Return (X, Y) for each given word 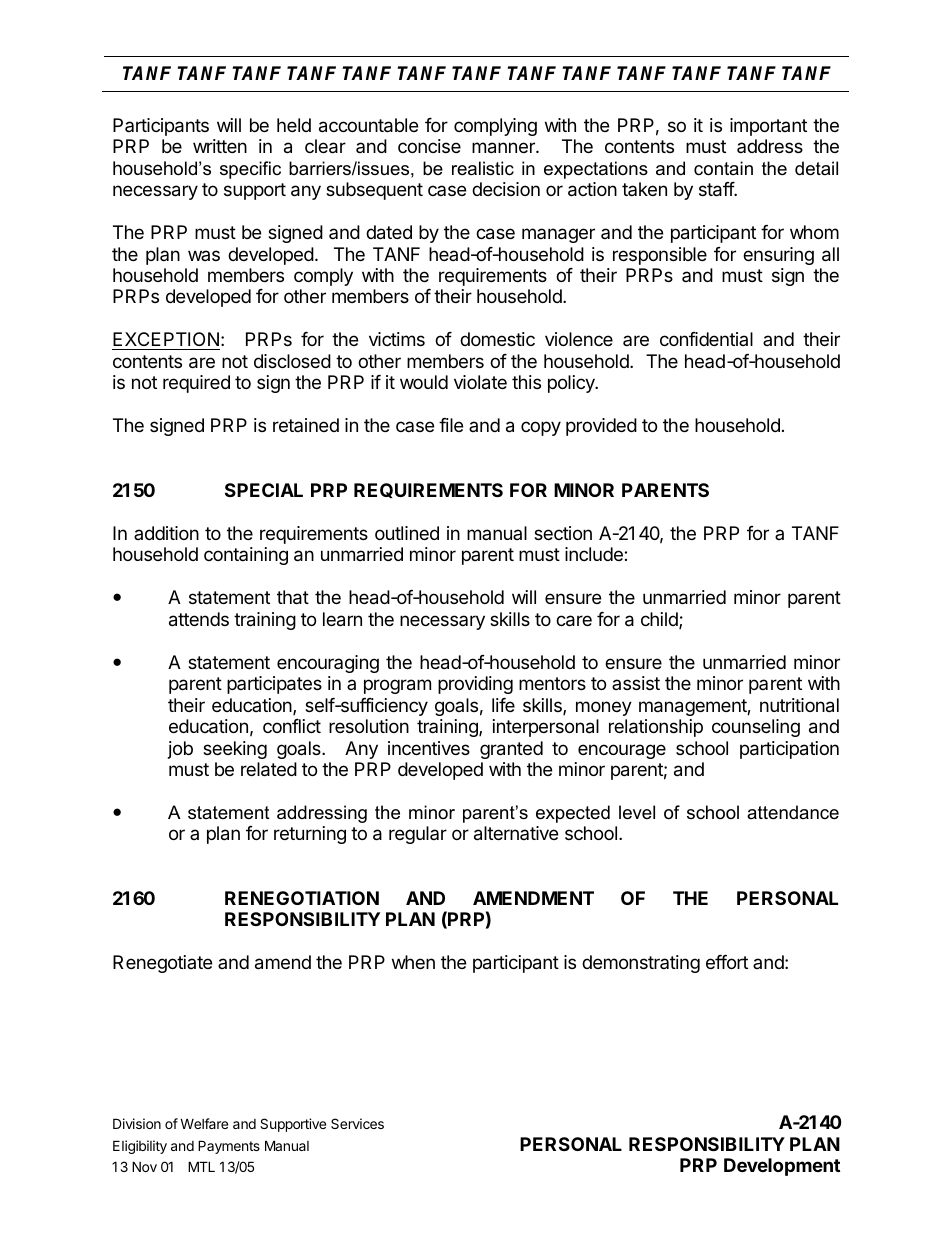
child (660, 620)
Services (357, 1123)
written (220, 146)
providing (475, 685)
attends (199, 619)
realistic (483, 168)
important (768, 127)
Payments (229, 1147)
